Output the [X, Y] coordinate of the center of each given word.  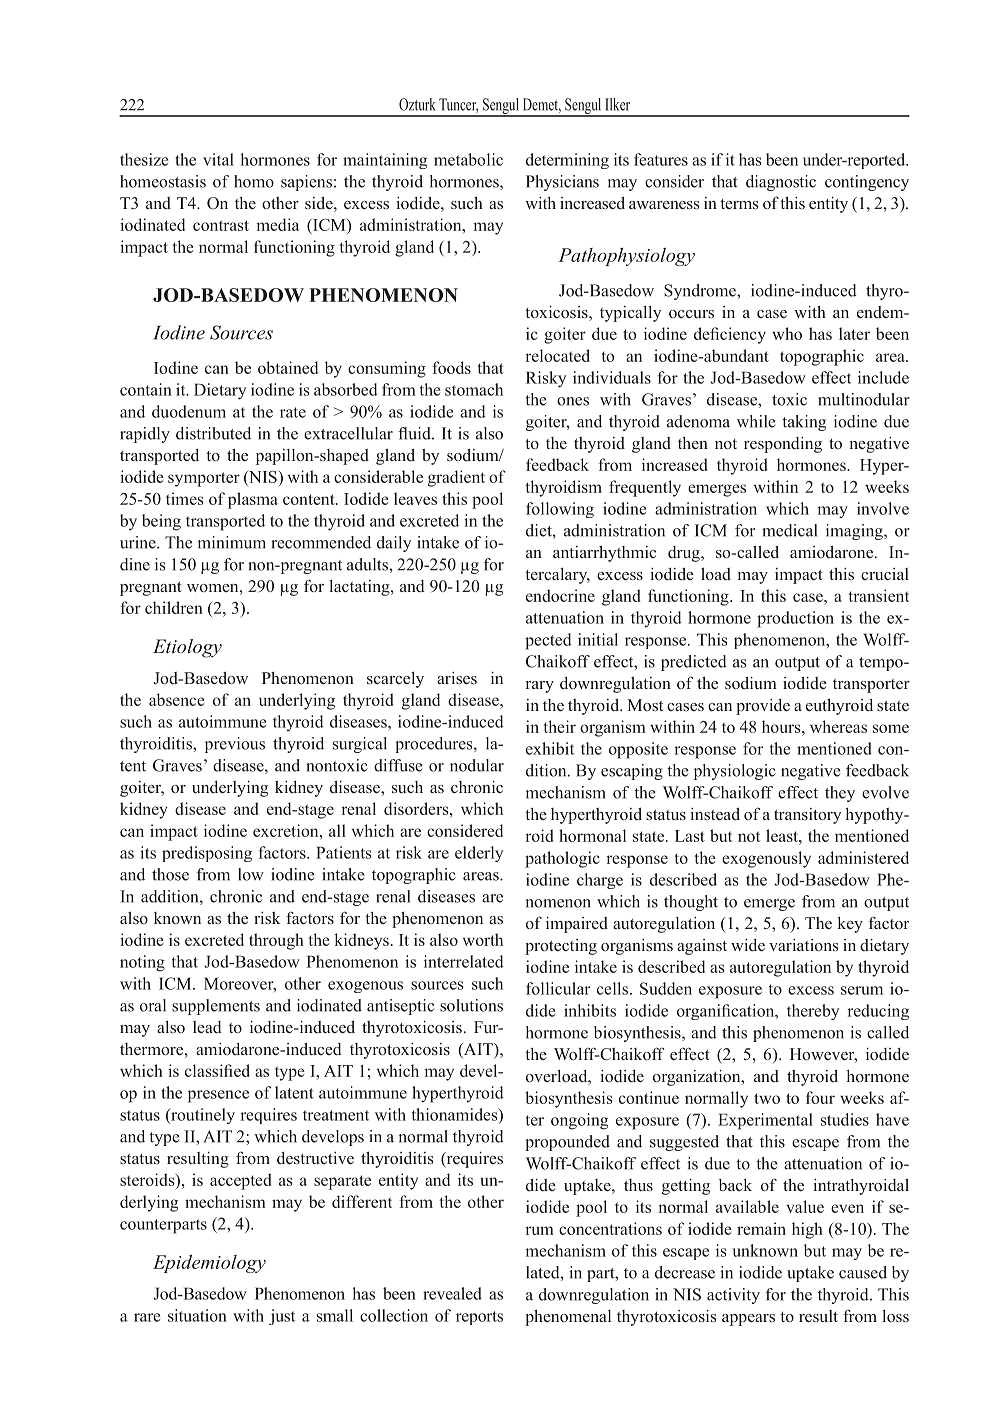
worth [483, 939]
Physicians [562, 183]
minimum [232, 542]
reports [479, 1318]
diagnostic [781, 183]
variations [803, 945]
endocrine [560, 595]
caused [863, 1272]
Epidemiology [209, 1264]
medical [789, 530]
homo [254, 181]
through [276, 941]
